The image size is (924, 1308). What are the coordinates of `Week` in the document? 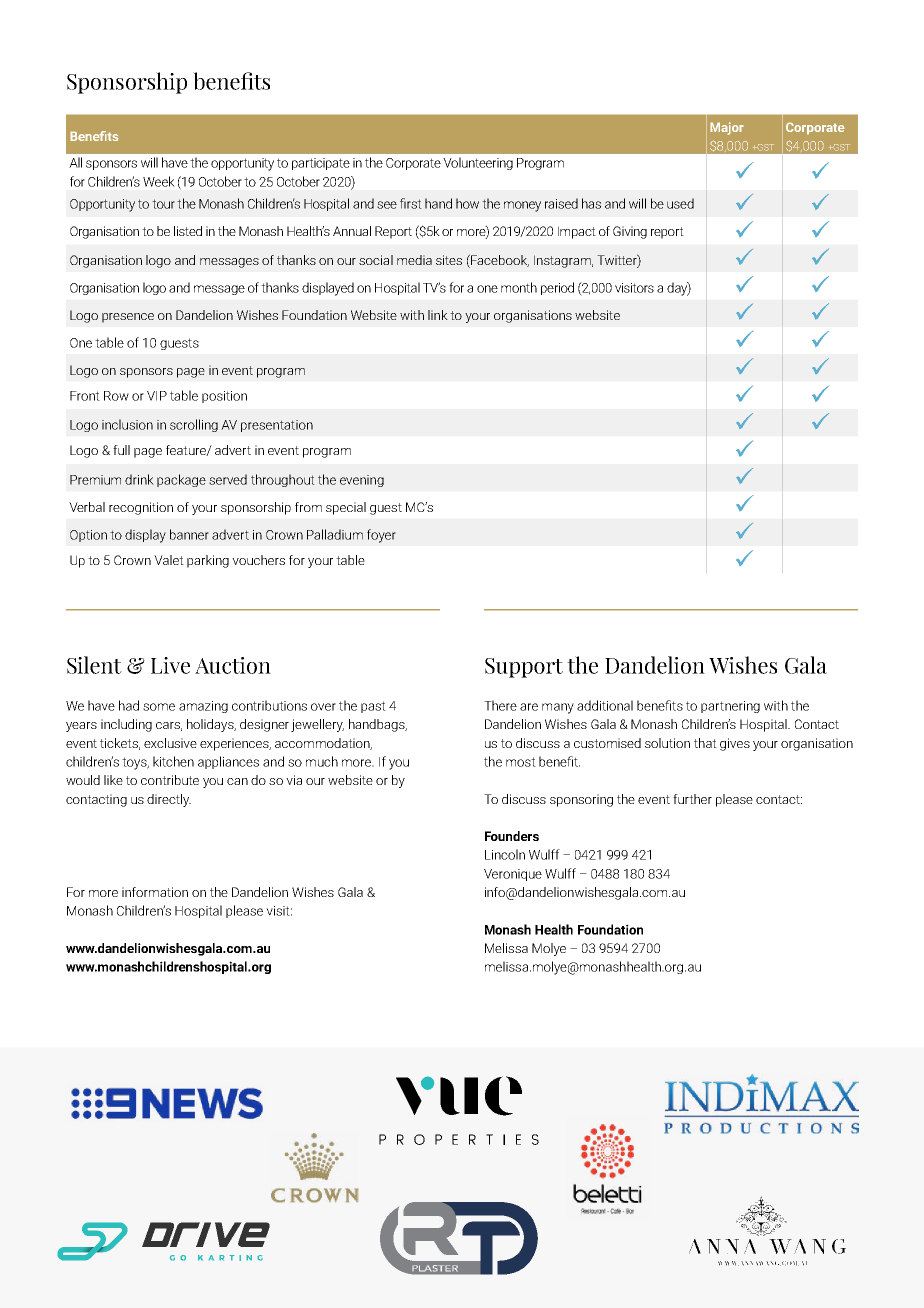 It's located at (159, 181).
